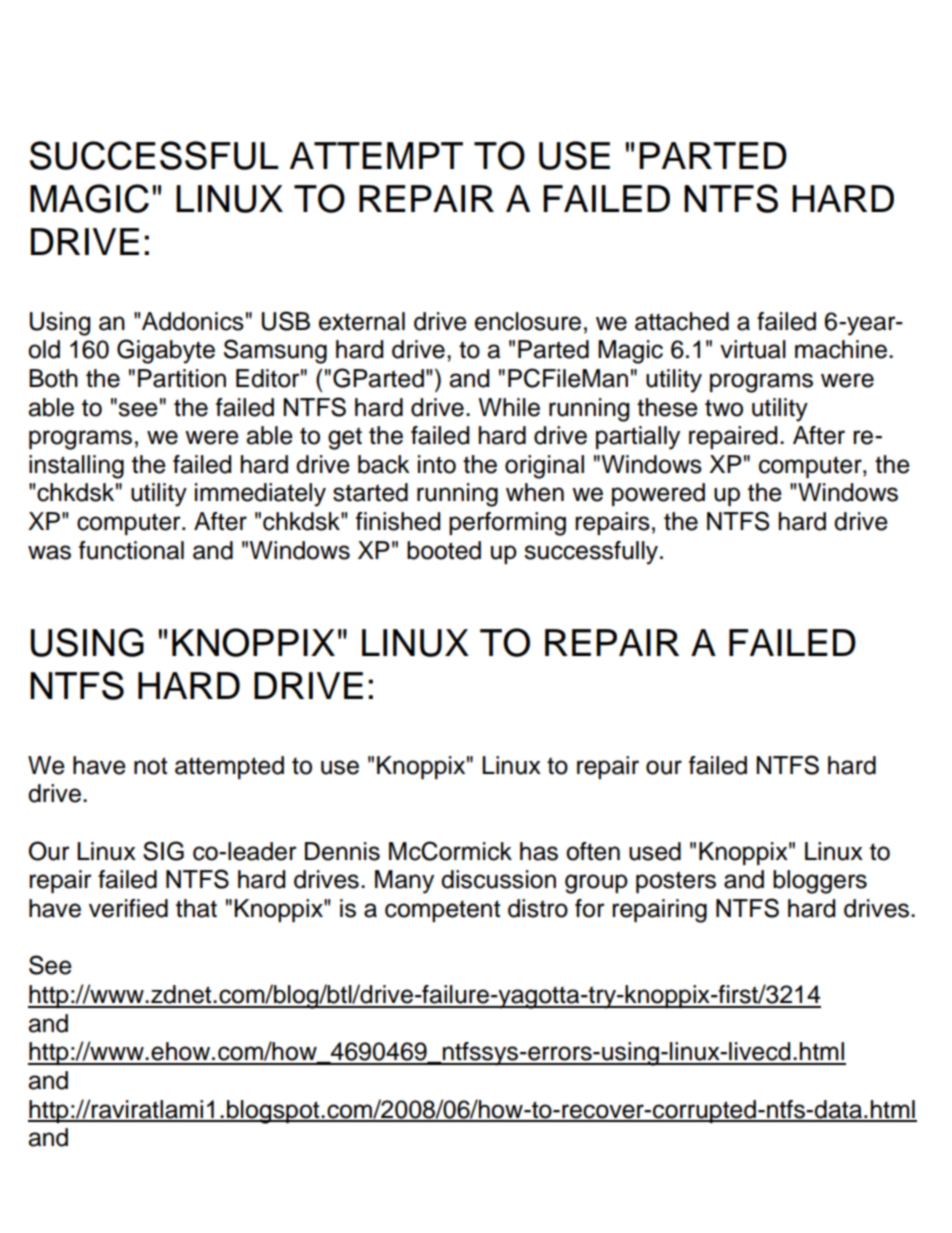  Describe the element at coordinates (131, 550) in the screenshot. I see `functional` at that location.
